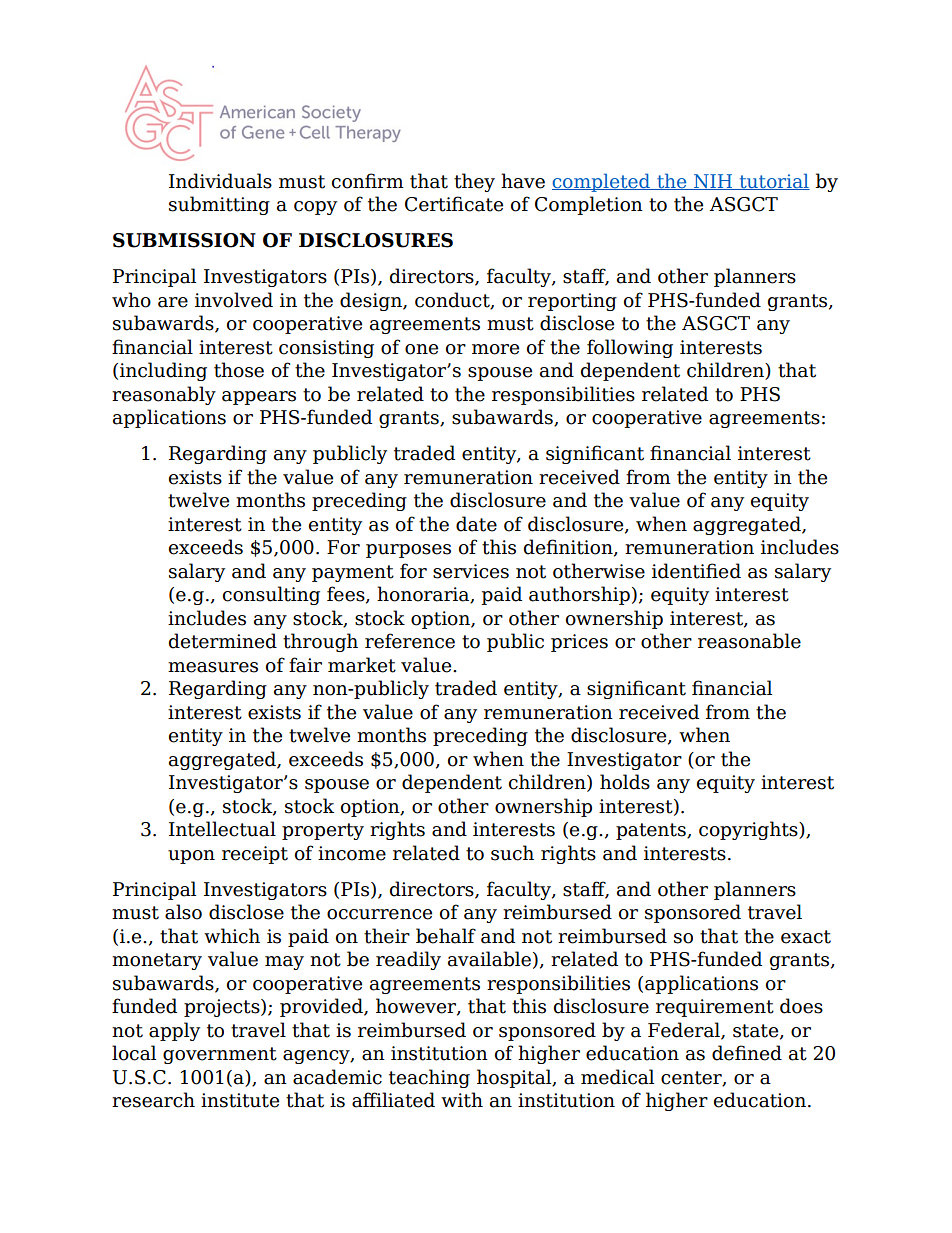 The width and height of the screenshot is (952, 1233). What do you see at coordinates (696, 571) in the screenshot?
I see `identified` at bounding box center [696, 571].
